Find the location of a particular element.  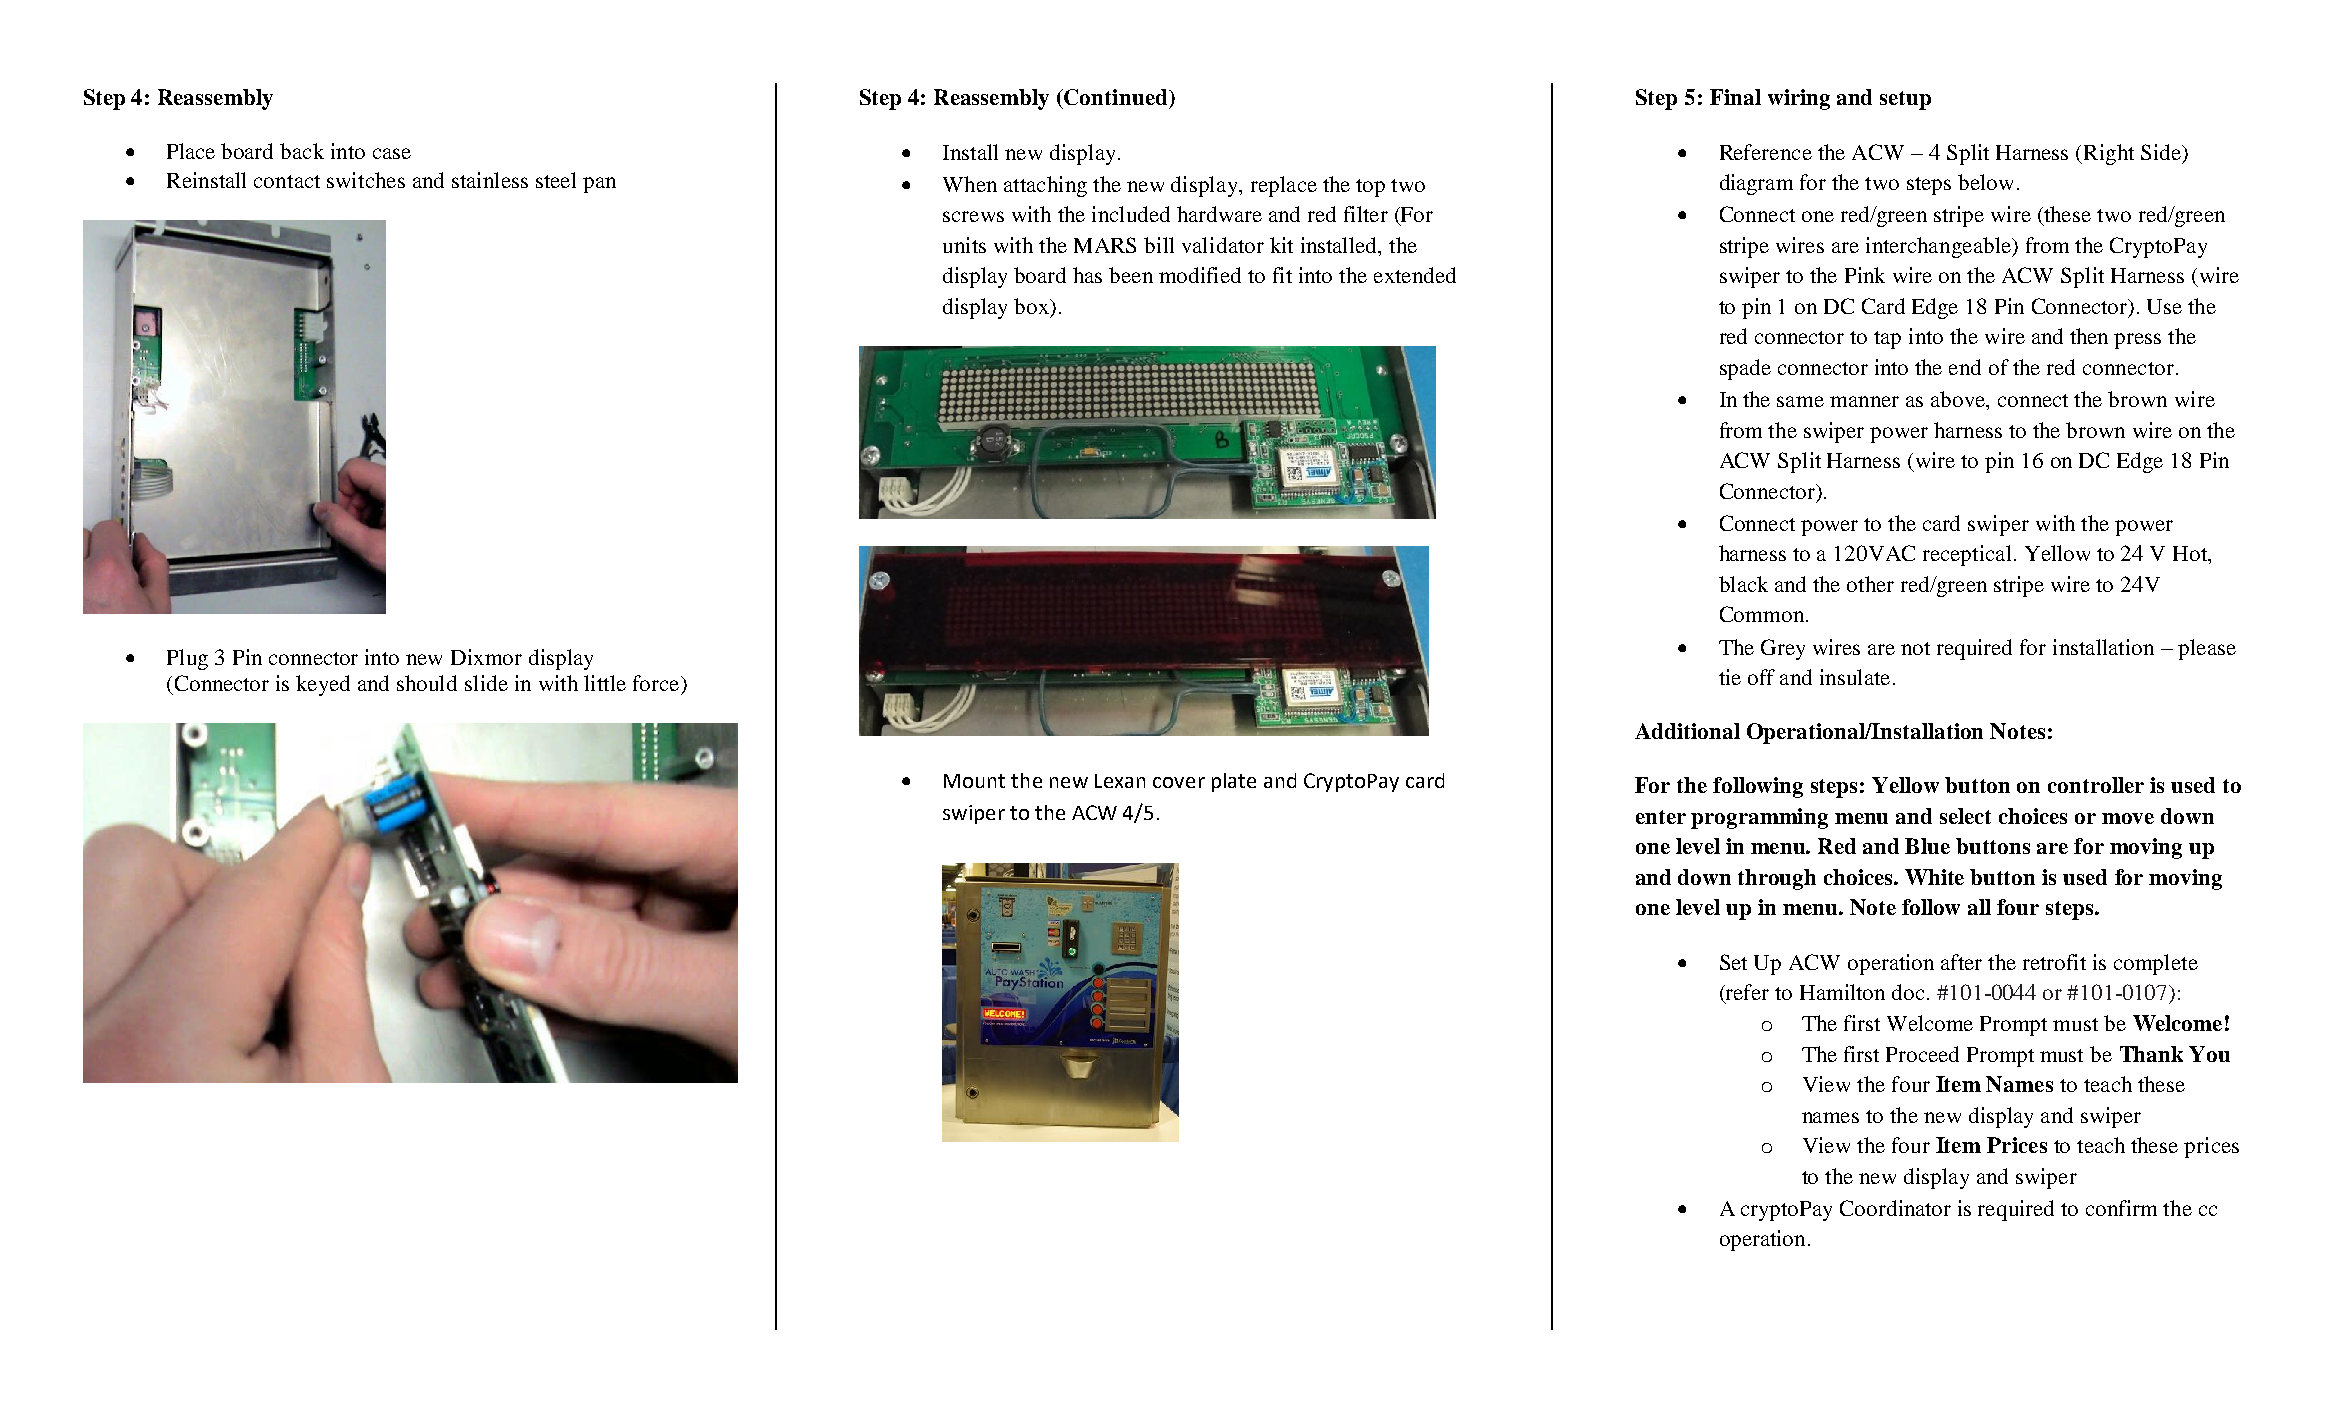

cover is located at coordinates (1179, 782).
